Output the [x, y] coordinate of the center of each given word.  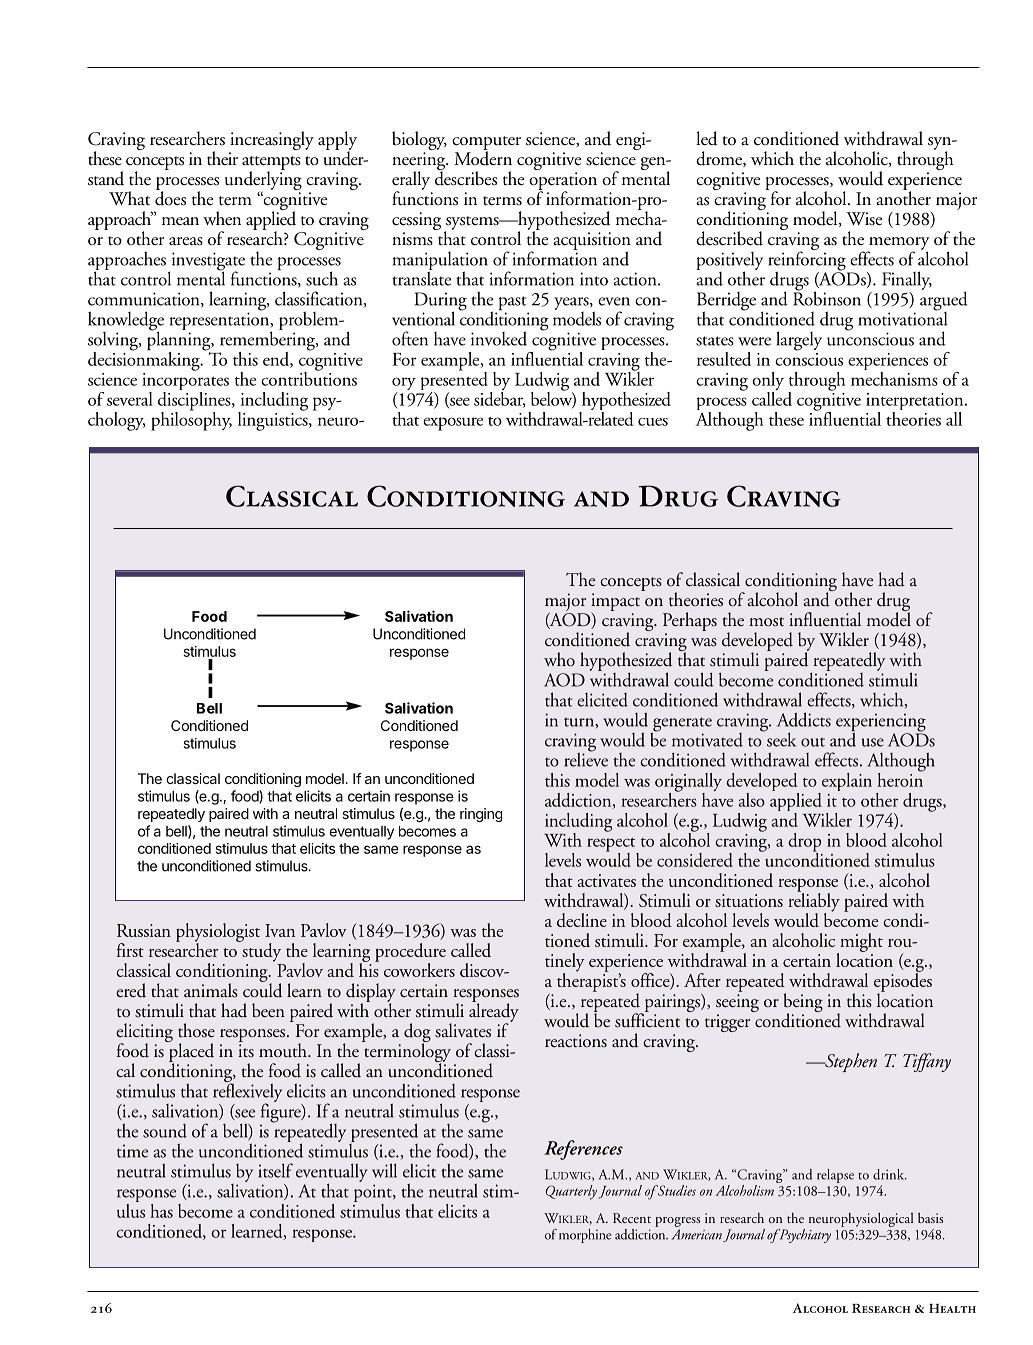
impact [615, 602]
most [766, 622]
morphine [585, 1236]
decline [582, 920]
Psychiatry [804, 1236]
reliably [814, 902]
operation [563, 182]
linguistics [274, 420]
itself [275, 1170]
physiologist [218, 933]
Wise [864, 219]
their [222, 158]
